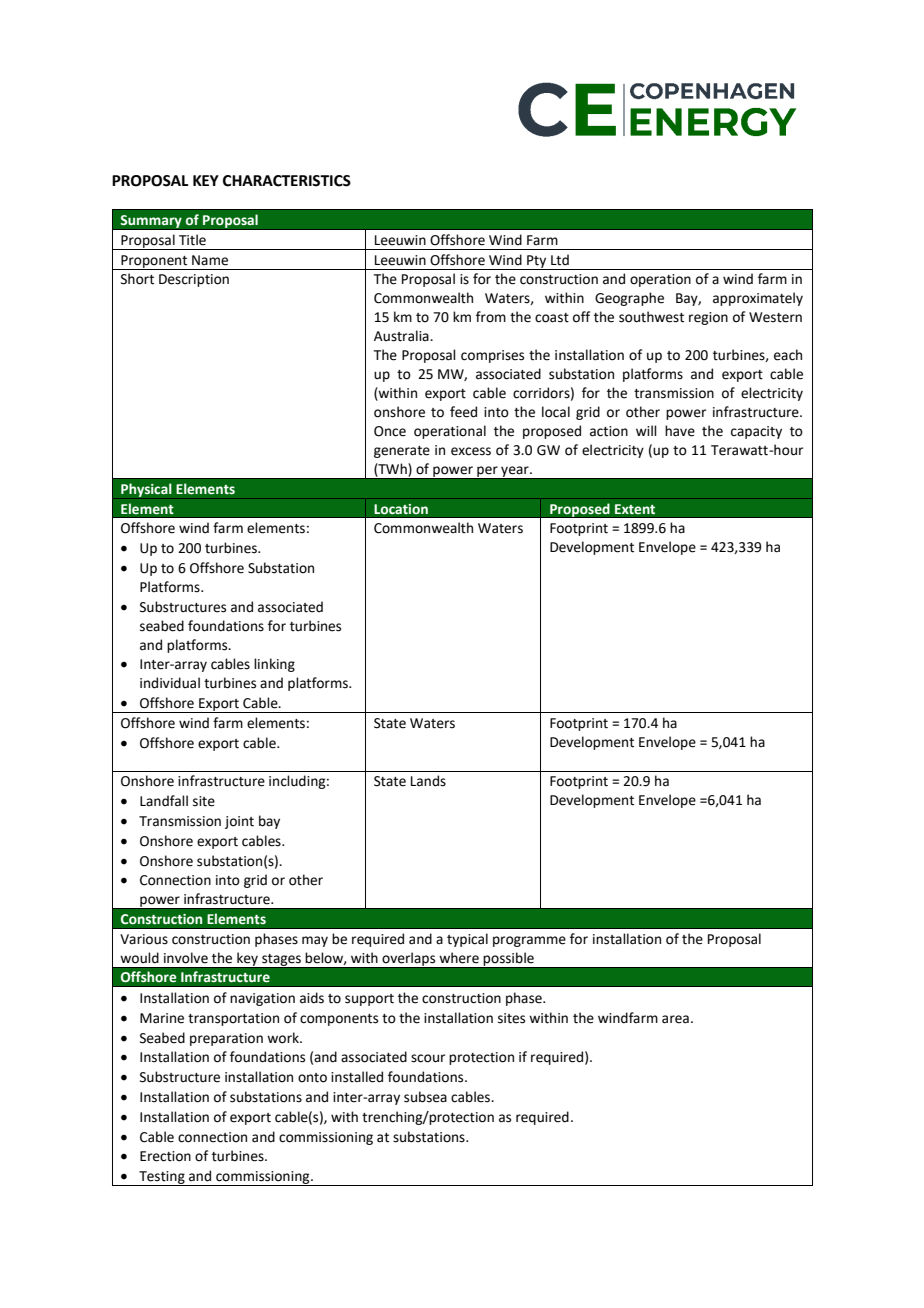 The width and height of the page is (924, 1308). I want to click on Physical, so click(146, 490).
